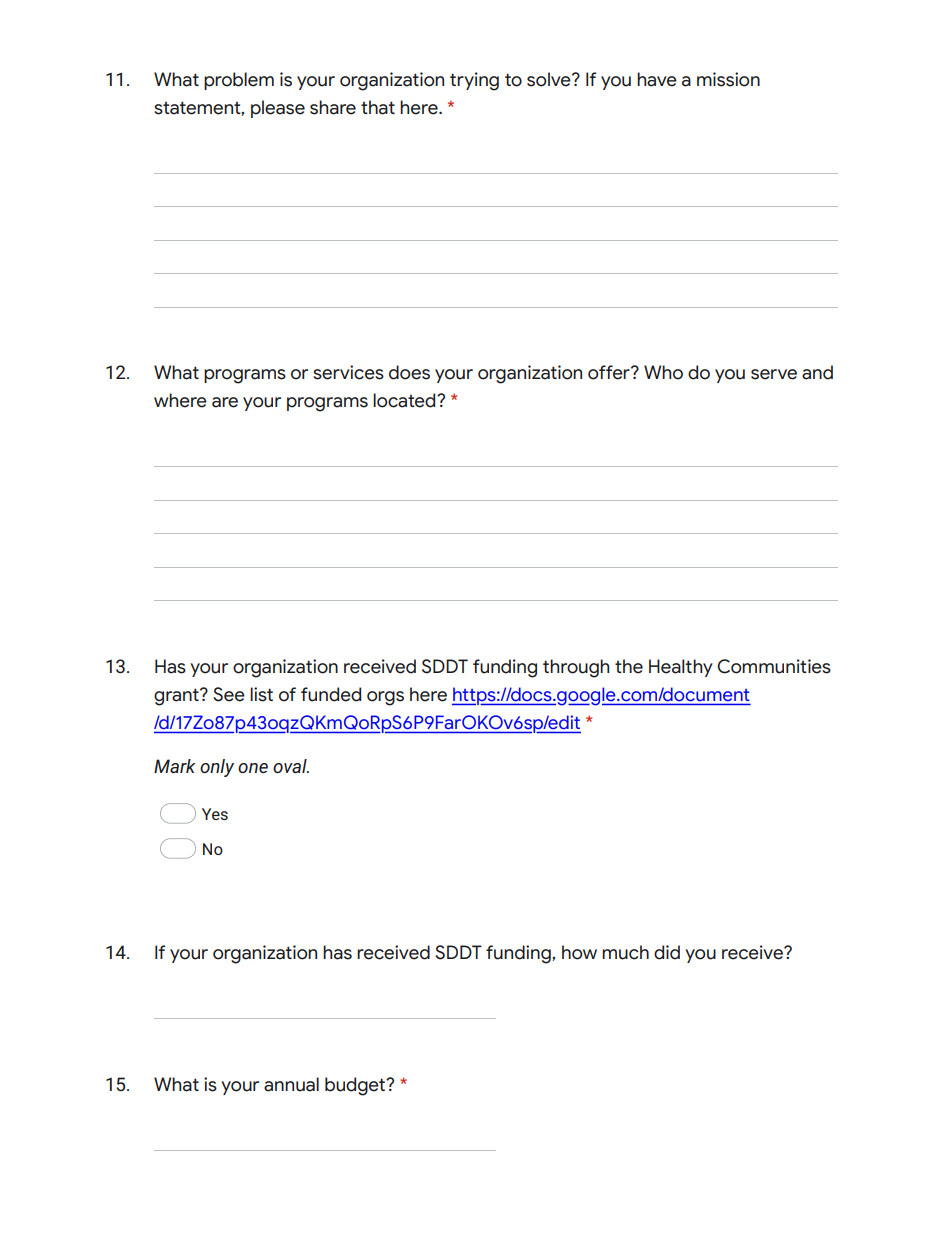 The image size is (952, 1233). Describe the element at coordinates (625, 952) in the screenshot. I see `much` at that location.
